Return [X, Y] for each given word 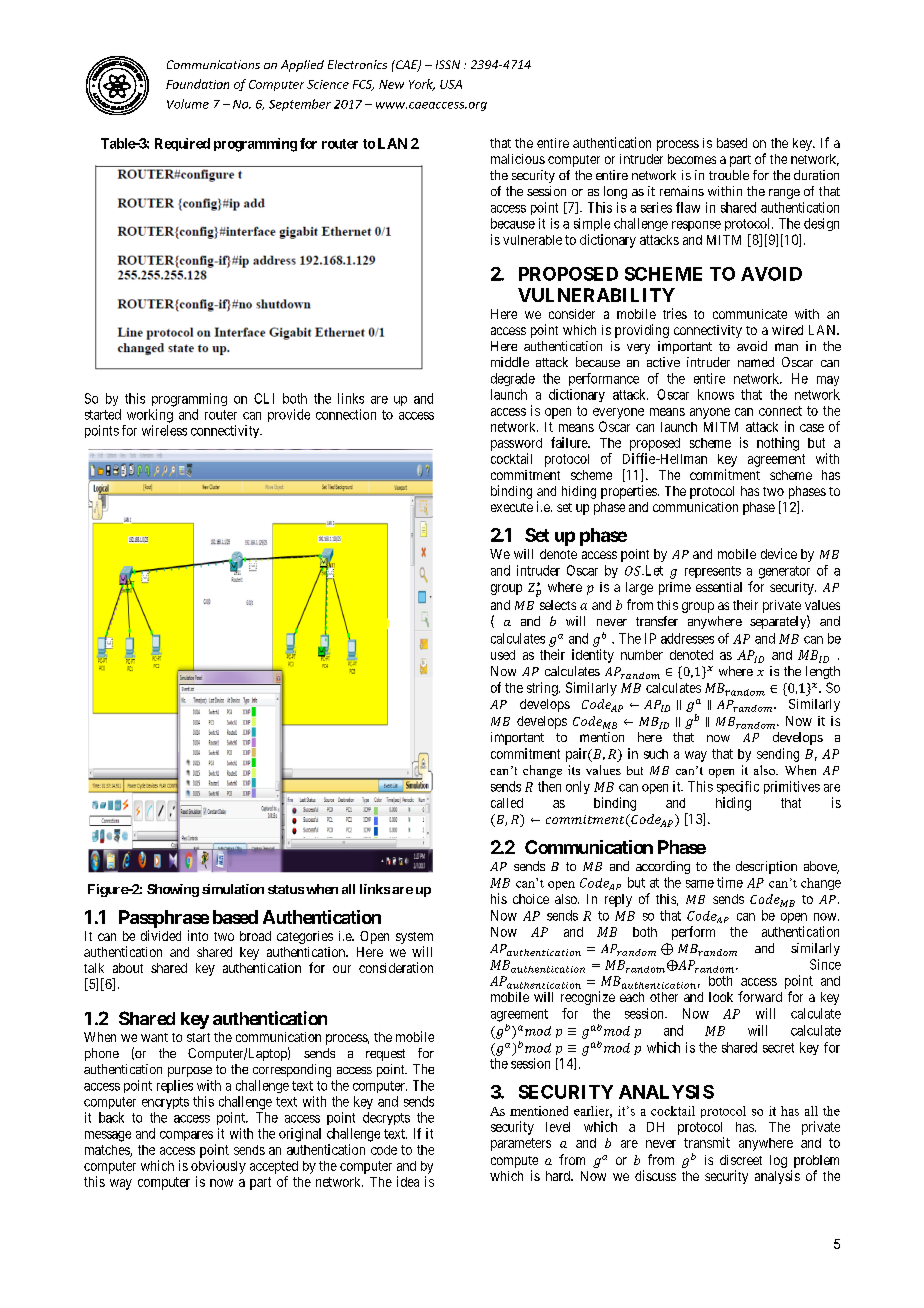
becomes [692, 159]
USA [451, 84]
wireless [164, 430]
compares [186, 1136]
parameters [521, 1144]
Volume [188, 104]
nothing [778, 444]
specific [738, 787]
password [516, 444]
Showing [173, 890]
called [507, 803]
